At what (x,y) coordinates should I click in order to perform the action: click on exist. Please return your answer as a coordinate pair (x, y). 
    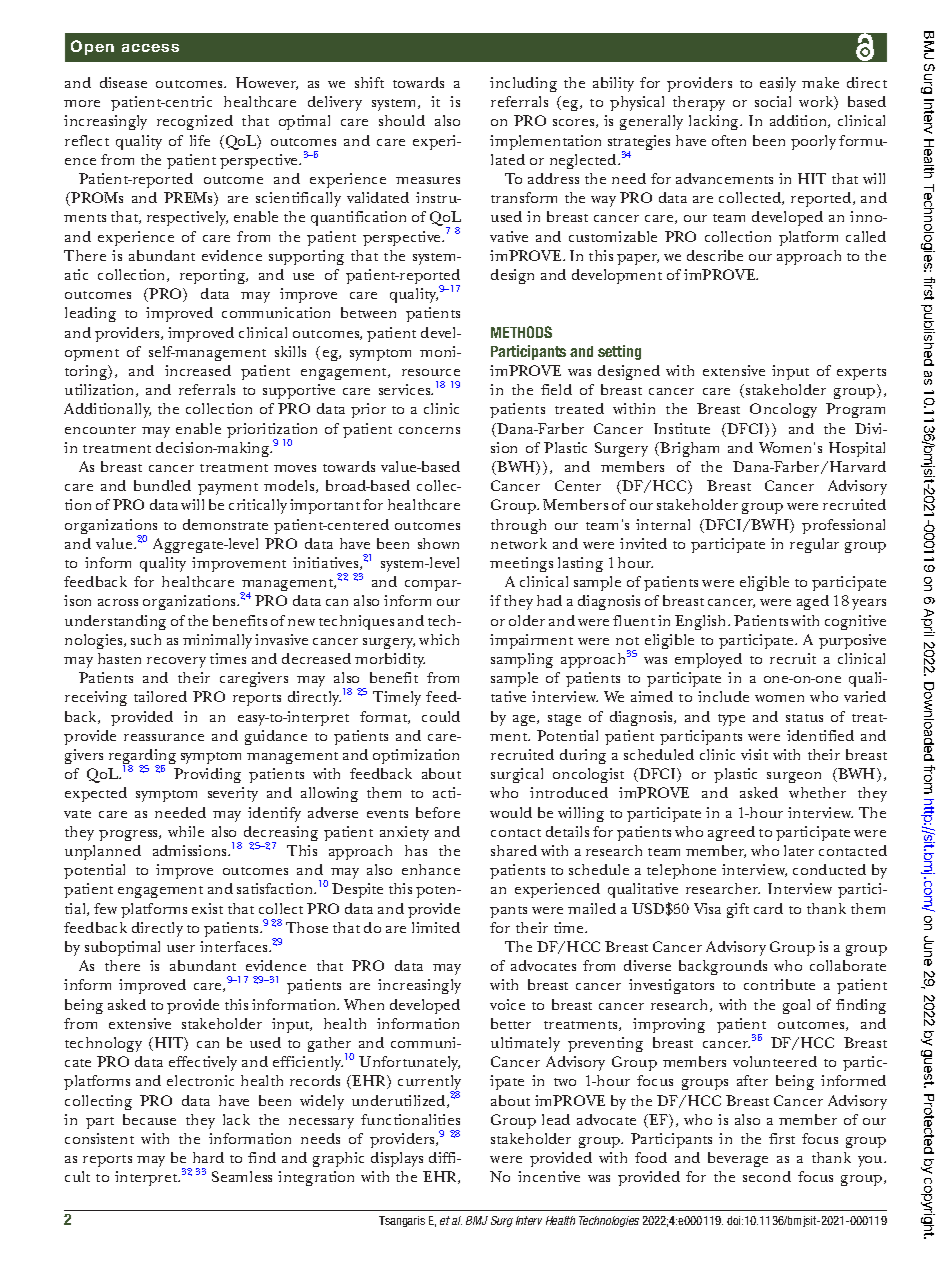
    Looking at the image, I should click on (207, 908).
